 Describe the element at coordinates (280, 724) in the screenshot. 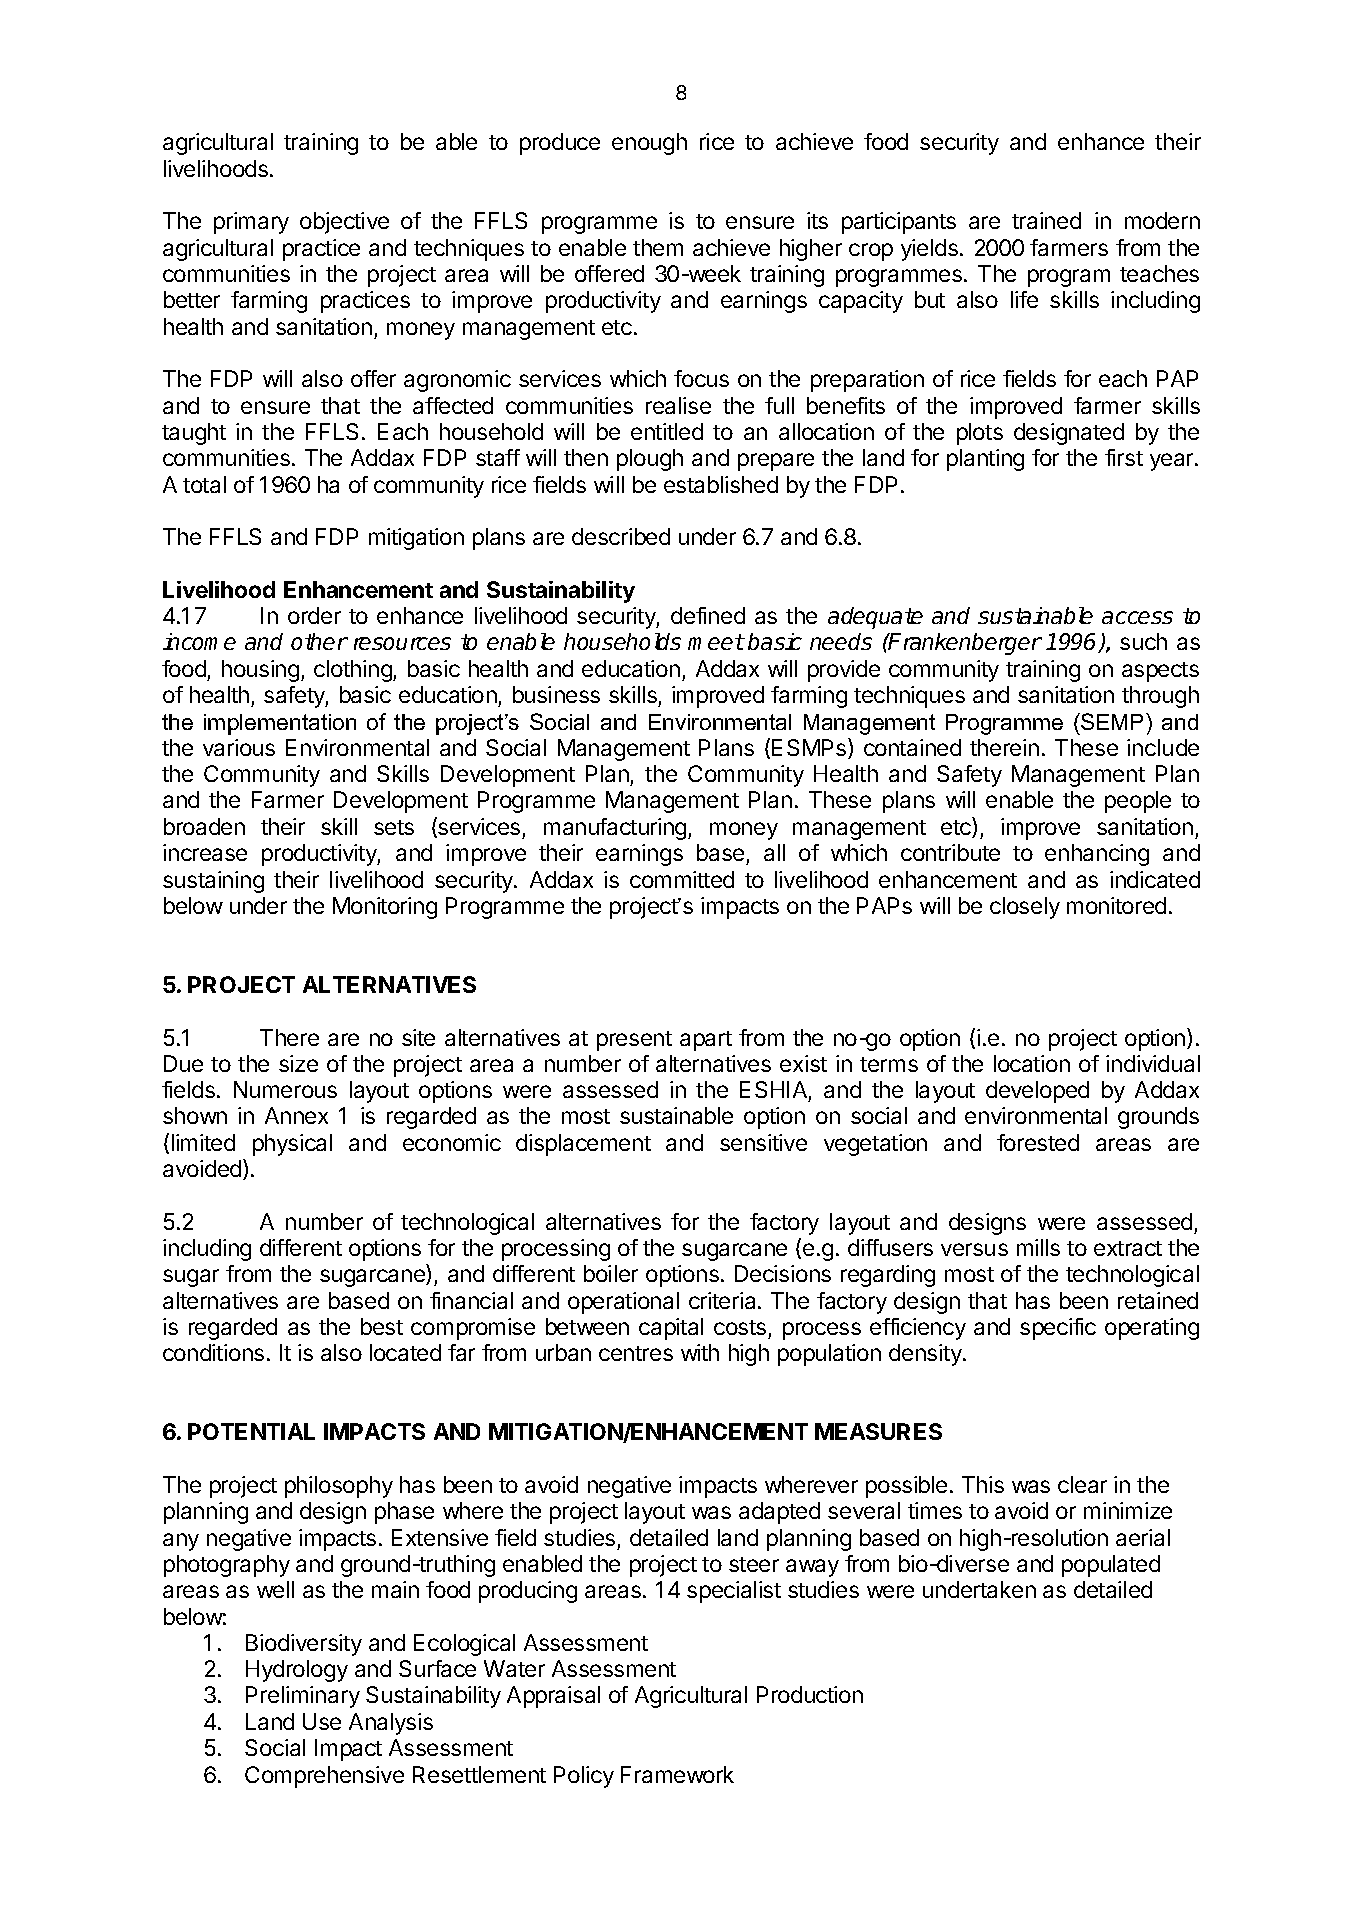

I see `implementation` at that location.
